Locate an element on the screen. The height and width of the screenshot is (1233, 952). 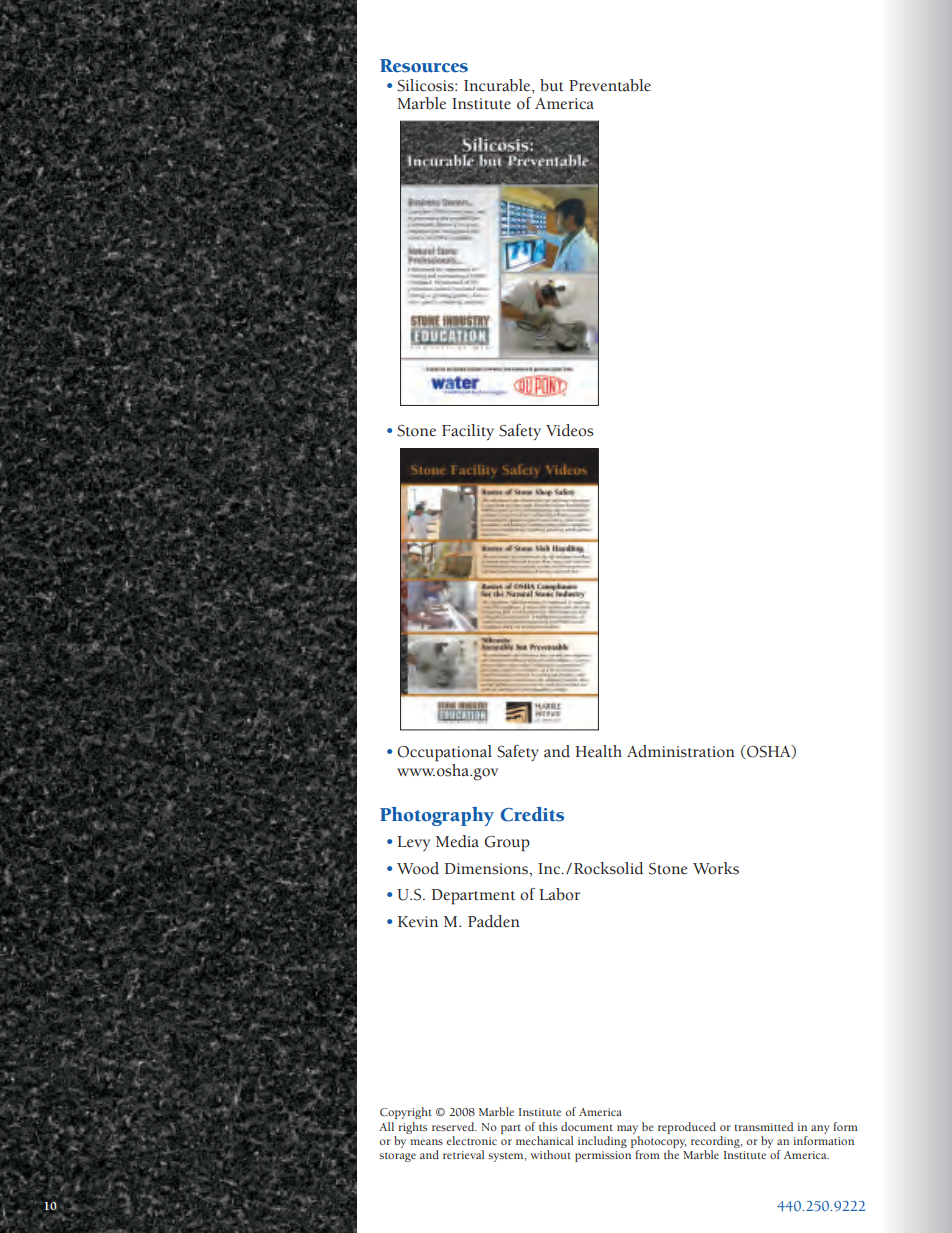
transmitted is located at coordinates (764, 1126).
